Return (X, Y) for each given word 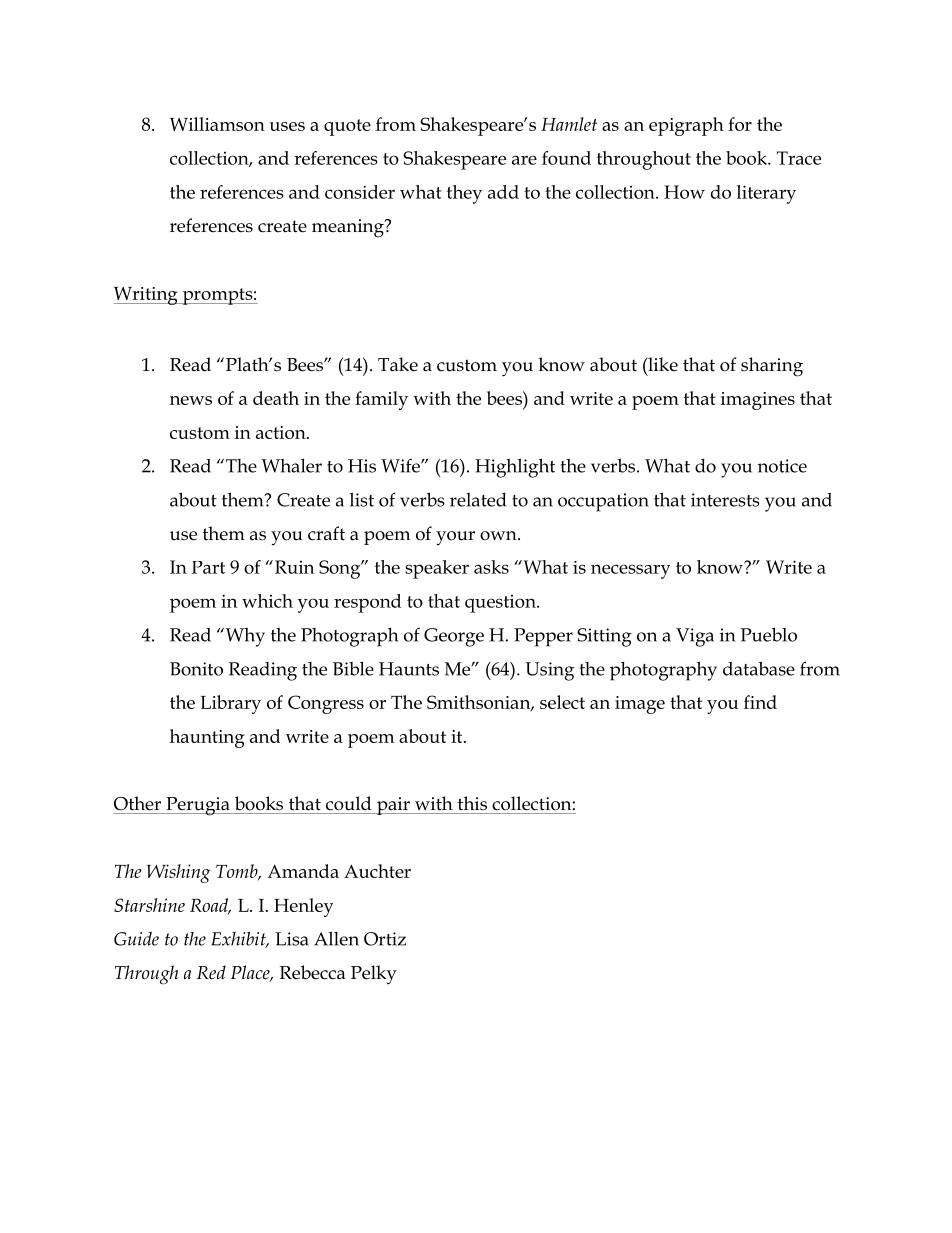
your (455, 538)
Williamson (217, 124)
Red (211, 972)
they (464, 194)
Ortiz (385, 939)
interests (725, 500)
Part (208, 567)
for (740, 124)
